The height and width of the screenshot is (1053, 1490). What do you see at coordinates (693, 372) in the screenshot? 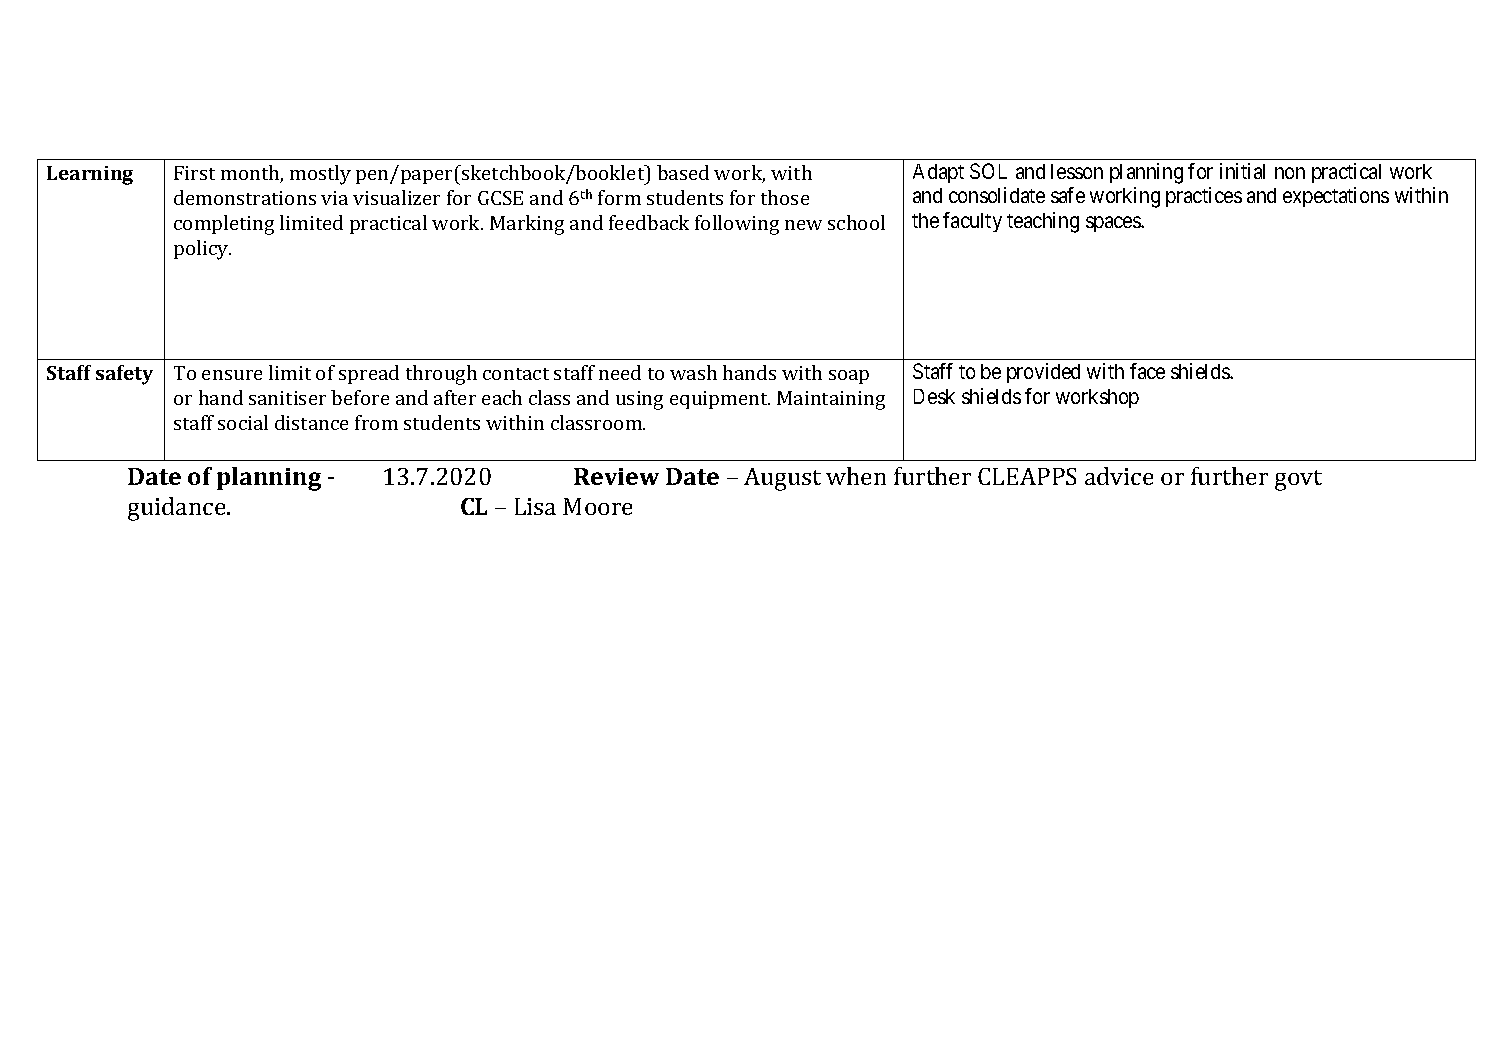
I see `wash` at bounding box center [693, 372].
